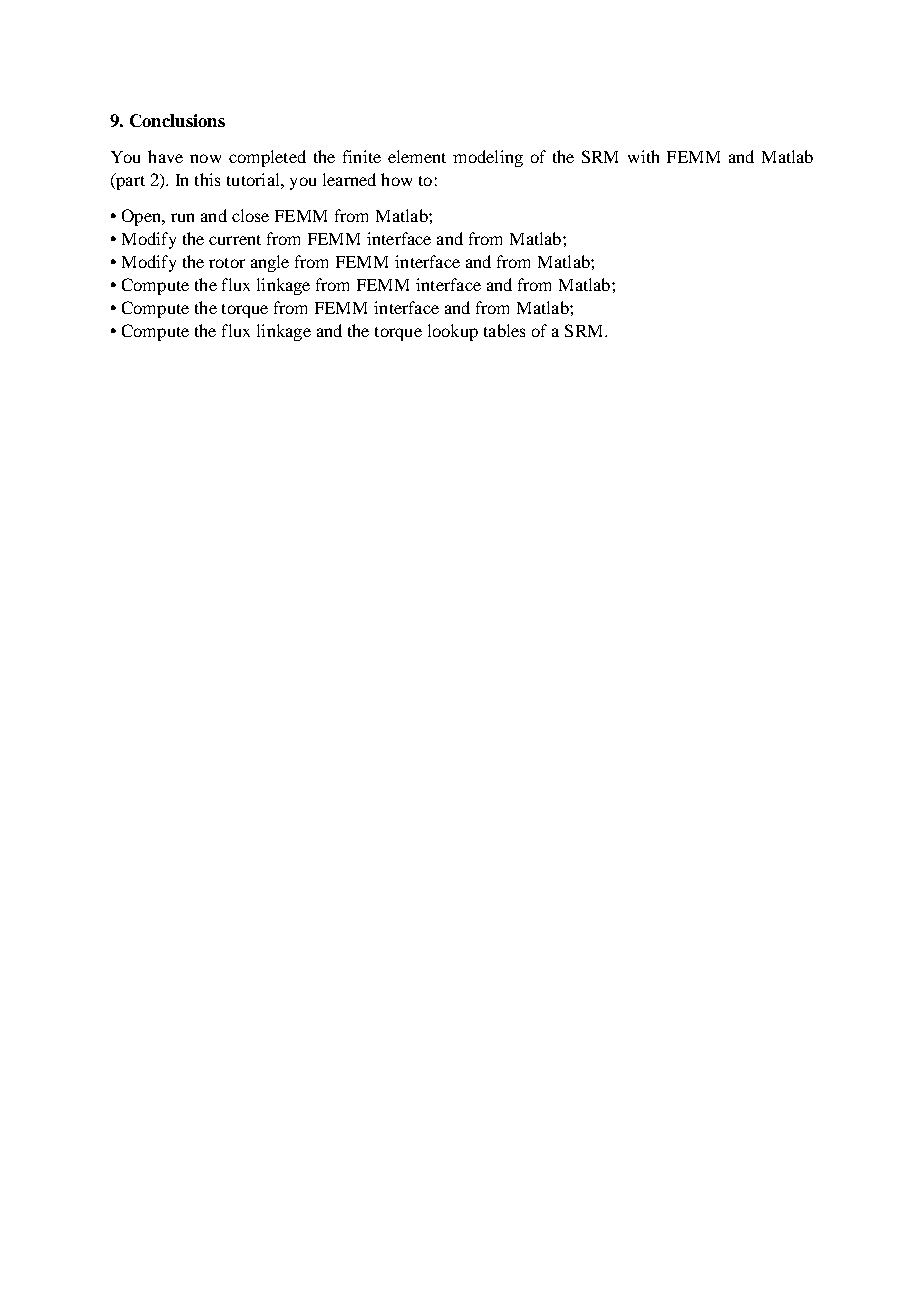  Describe the element at coordinates (227, 263) in the screenshot. I see `rotor` at that location.
